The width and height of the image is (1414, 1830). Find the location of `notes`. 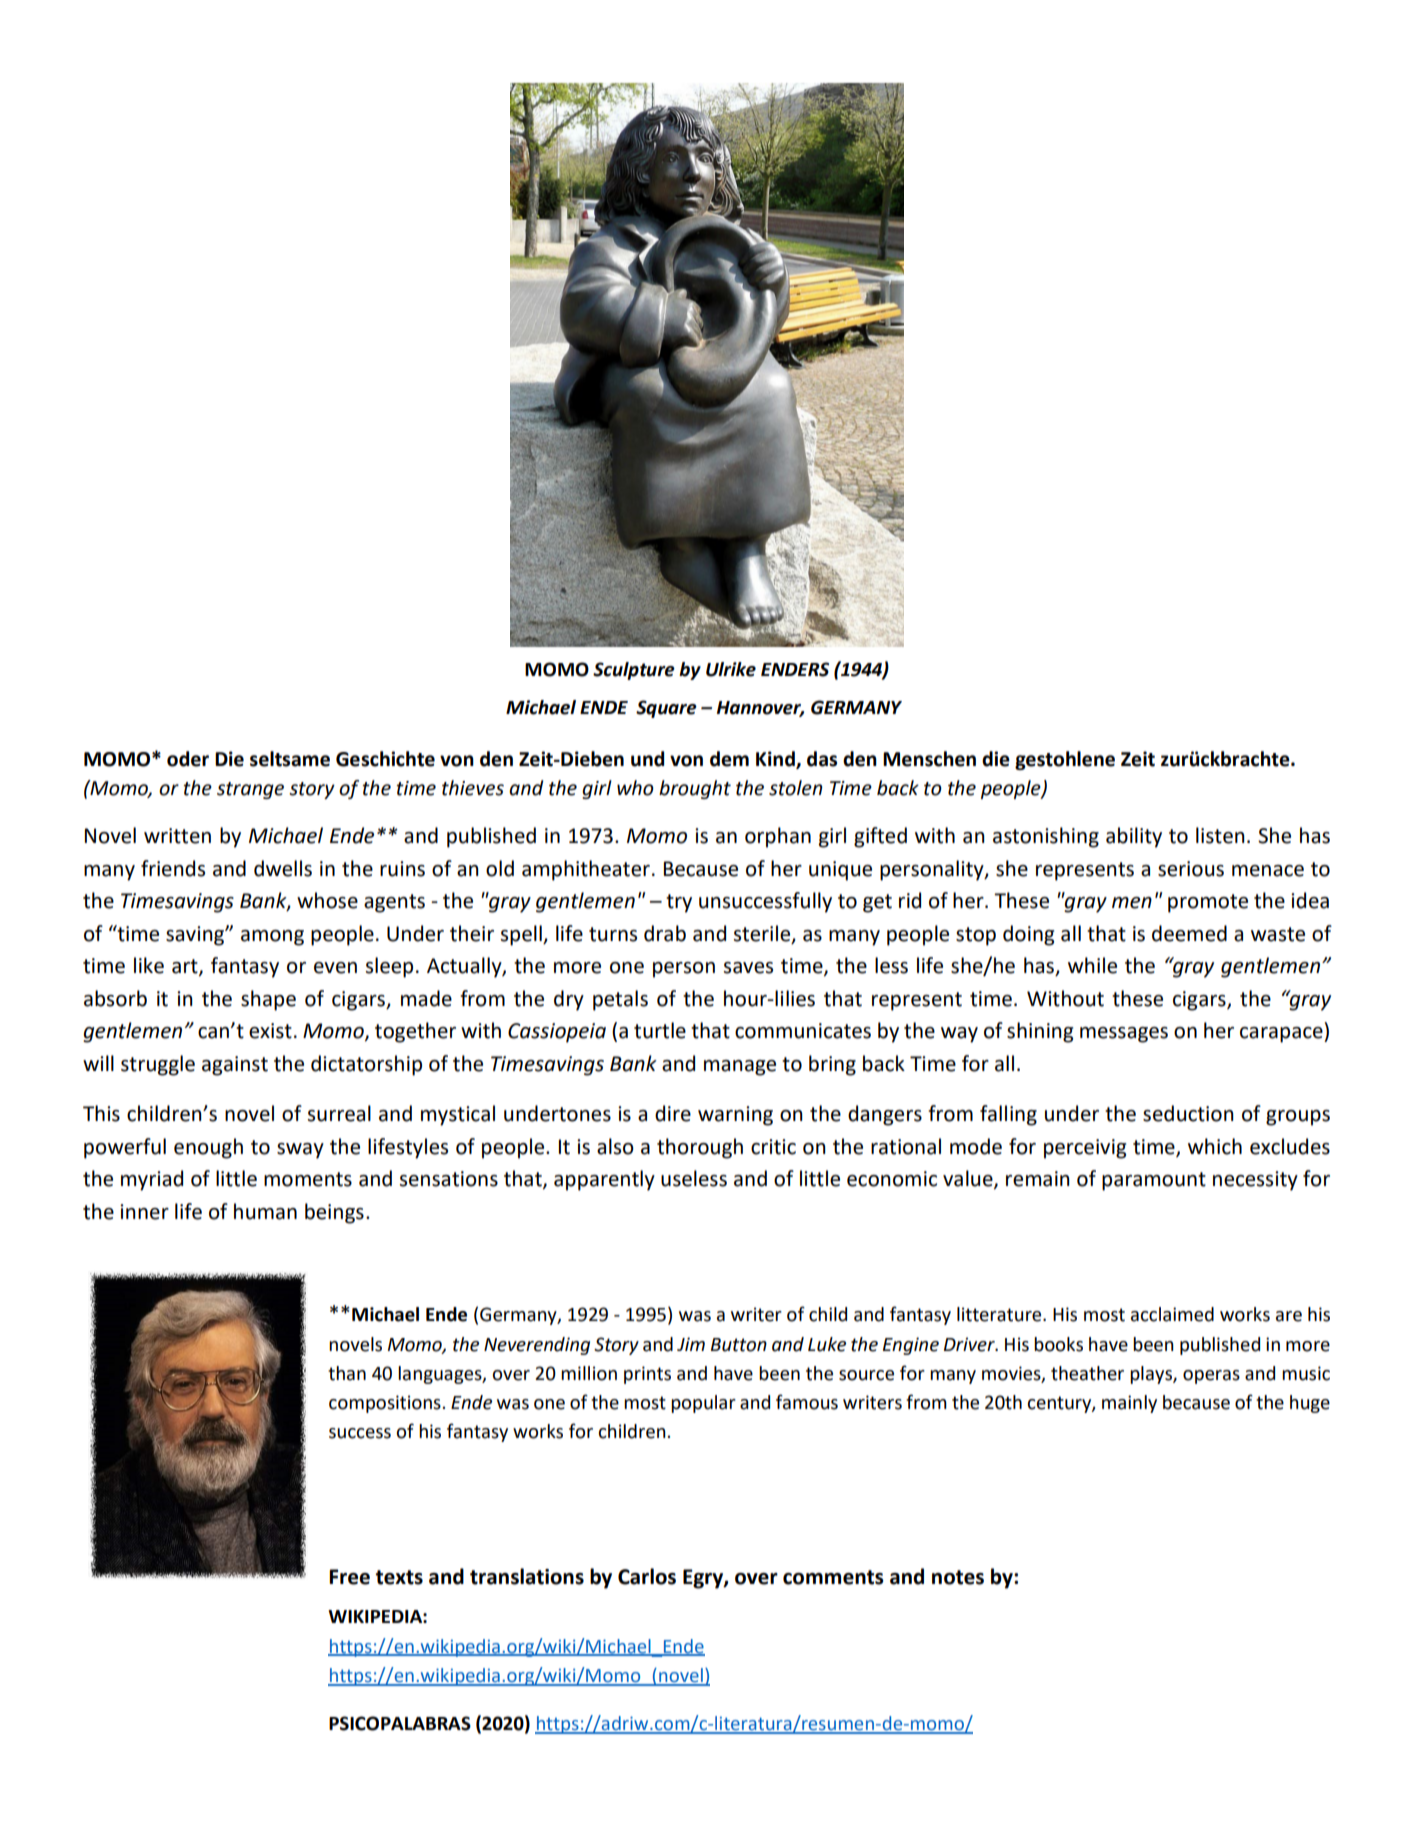

notes is located at coordinates (958, 1577).
